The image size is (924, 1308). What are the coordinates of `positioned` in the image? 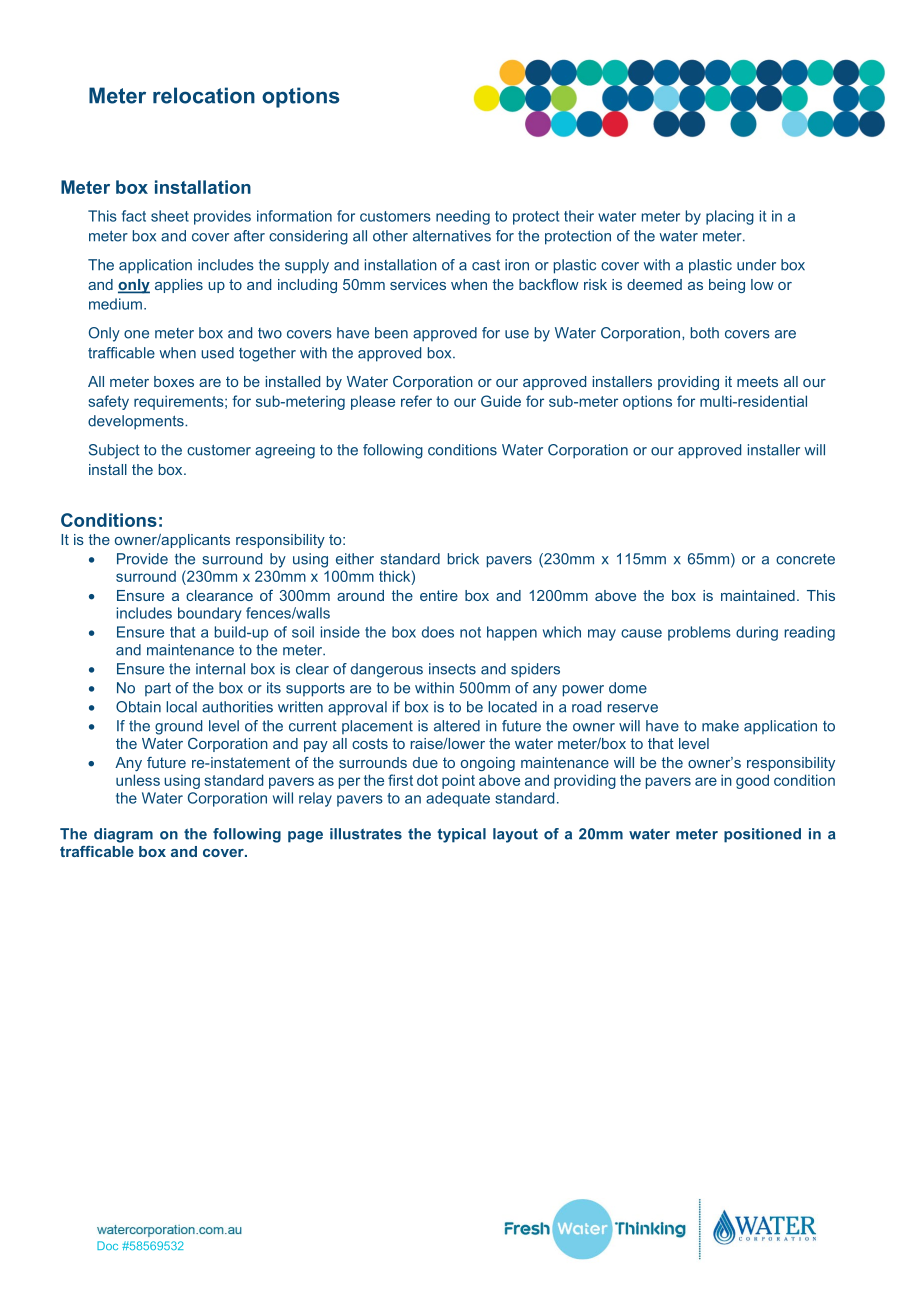 It's located at (762, 835).
